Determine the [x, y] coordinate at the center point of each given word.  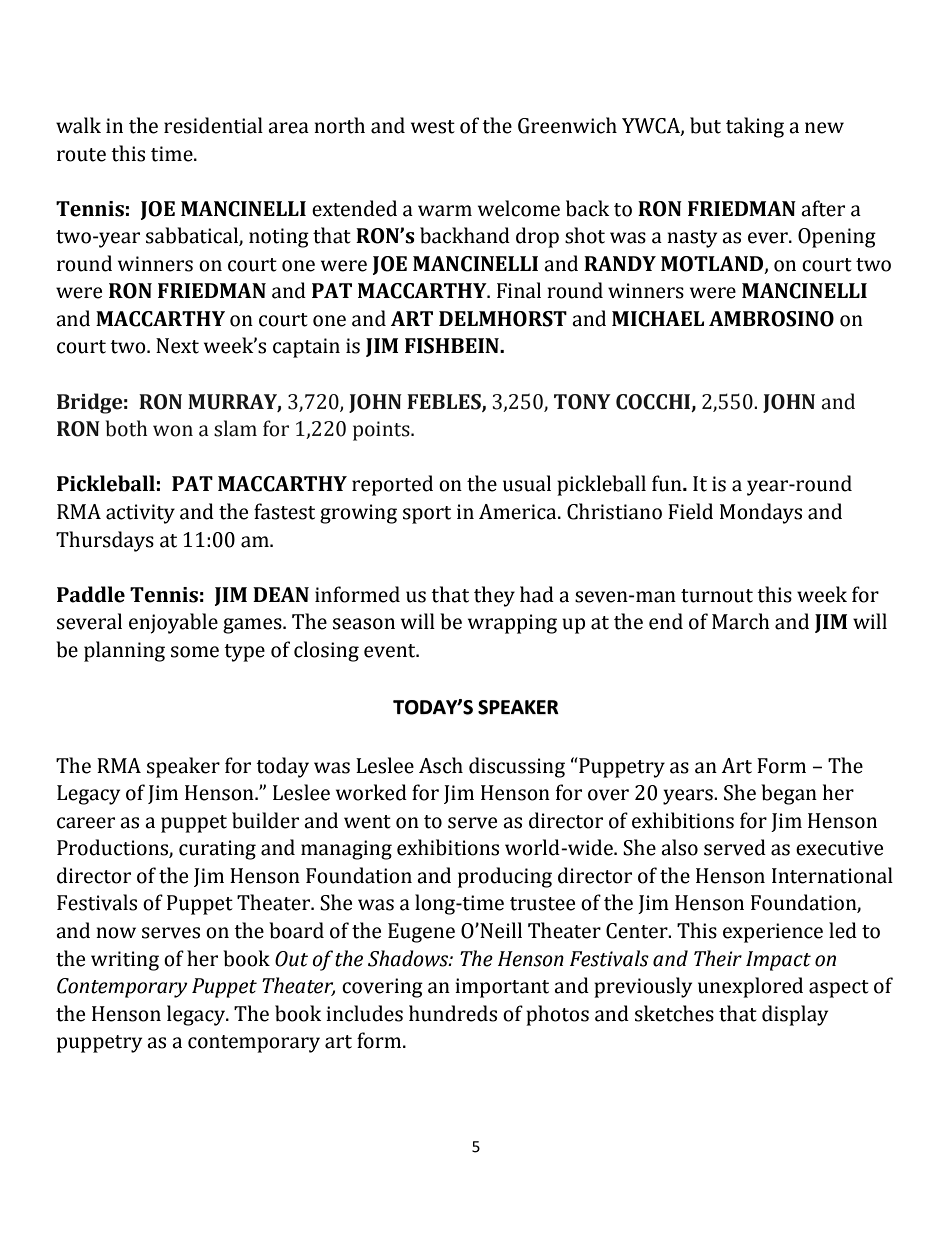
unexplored [750, 987]
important [502, 988]
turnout [717, 596]
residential [213, 125]
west [433, 127]
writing [125, 961]
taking [755, 127]
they [494, 596]
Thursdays [105, 541]
